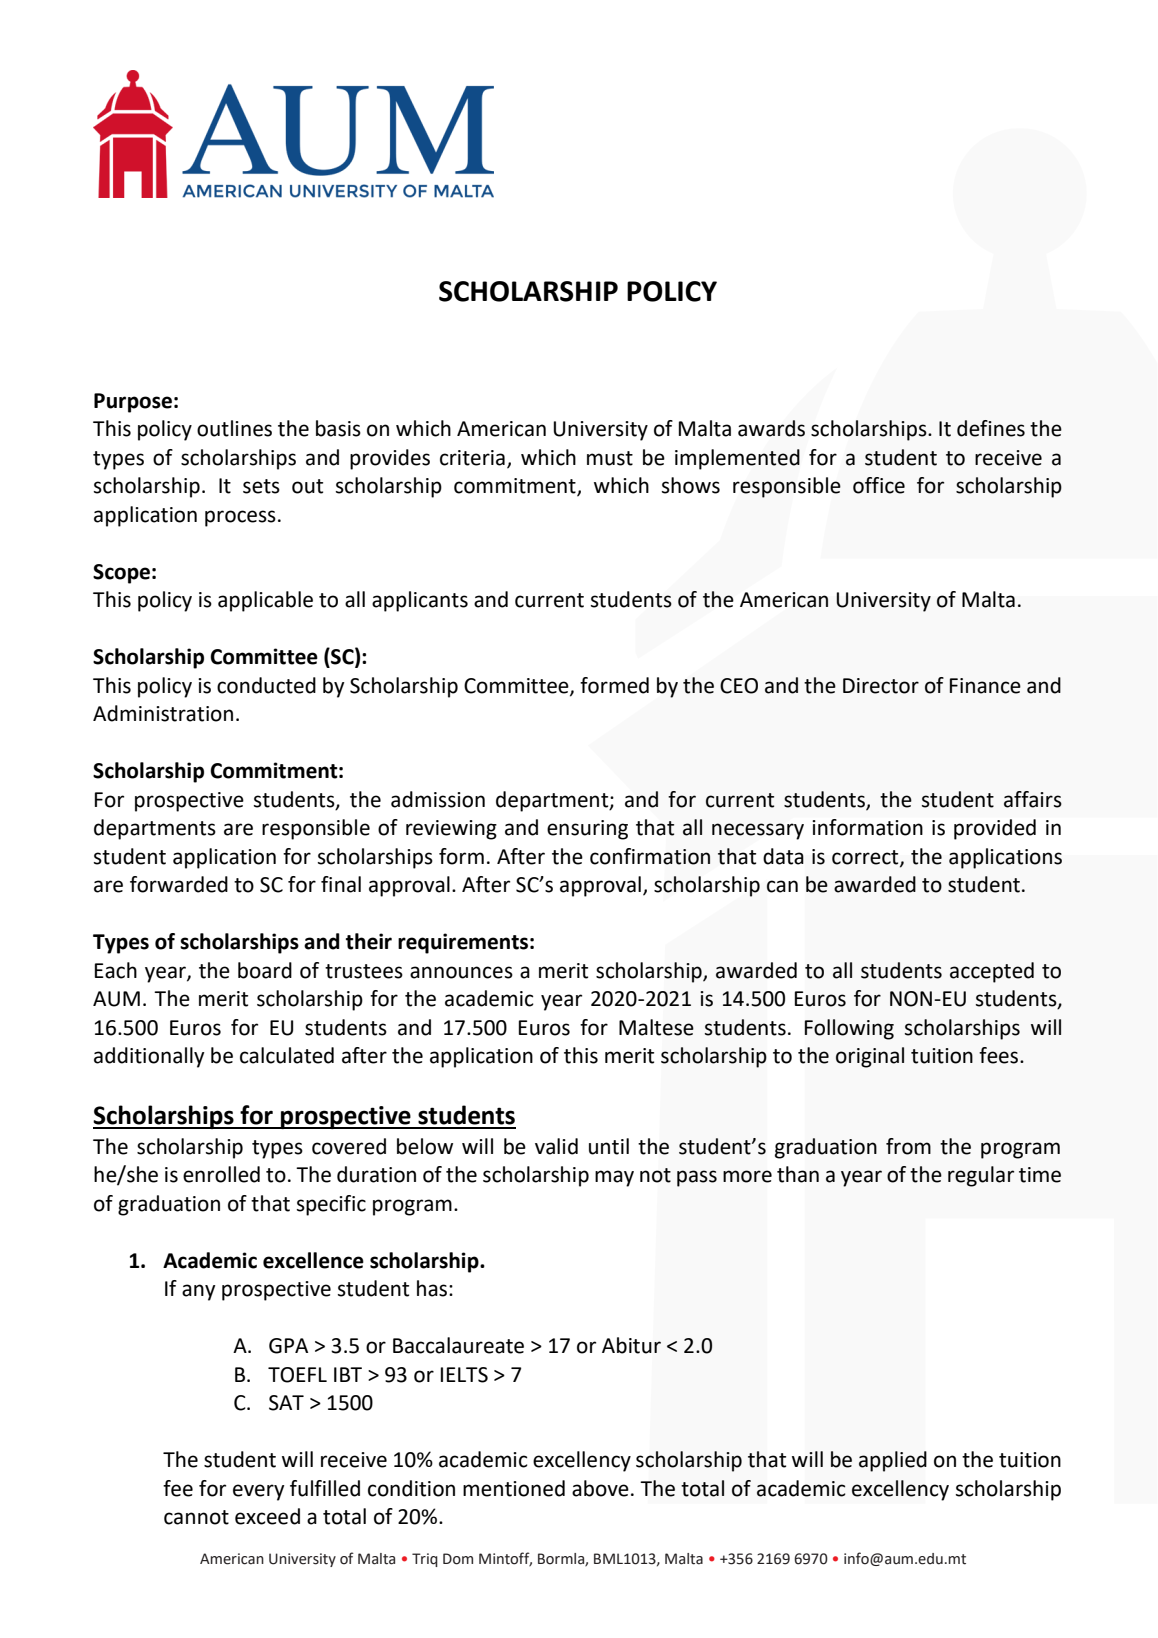 The width and height of the page is (1158, 1638). What do you see at coordinates (739, 686) in the page?
I see `CEO` at bounding box center [739, 686].
